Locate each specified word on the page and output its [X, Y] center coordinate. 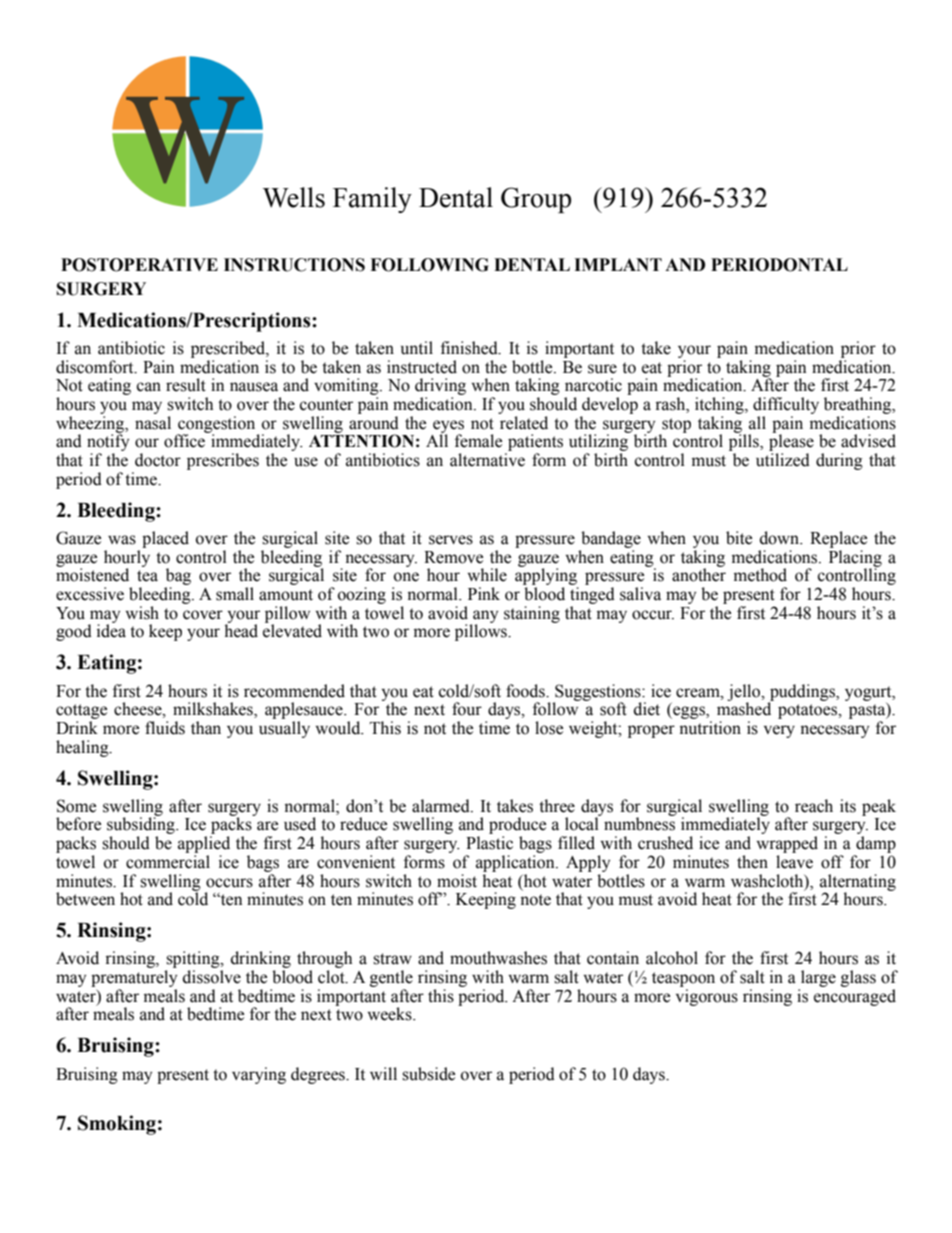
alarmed [442, 806]
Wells [294, 197]
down [780, 538]
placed [165, 539]
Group [536, 200]
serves [451, 540]
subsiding [142, 827]
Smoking [117, 1125]
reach [814, 806]
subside [428, 1074]
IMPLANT [618, 264]
